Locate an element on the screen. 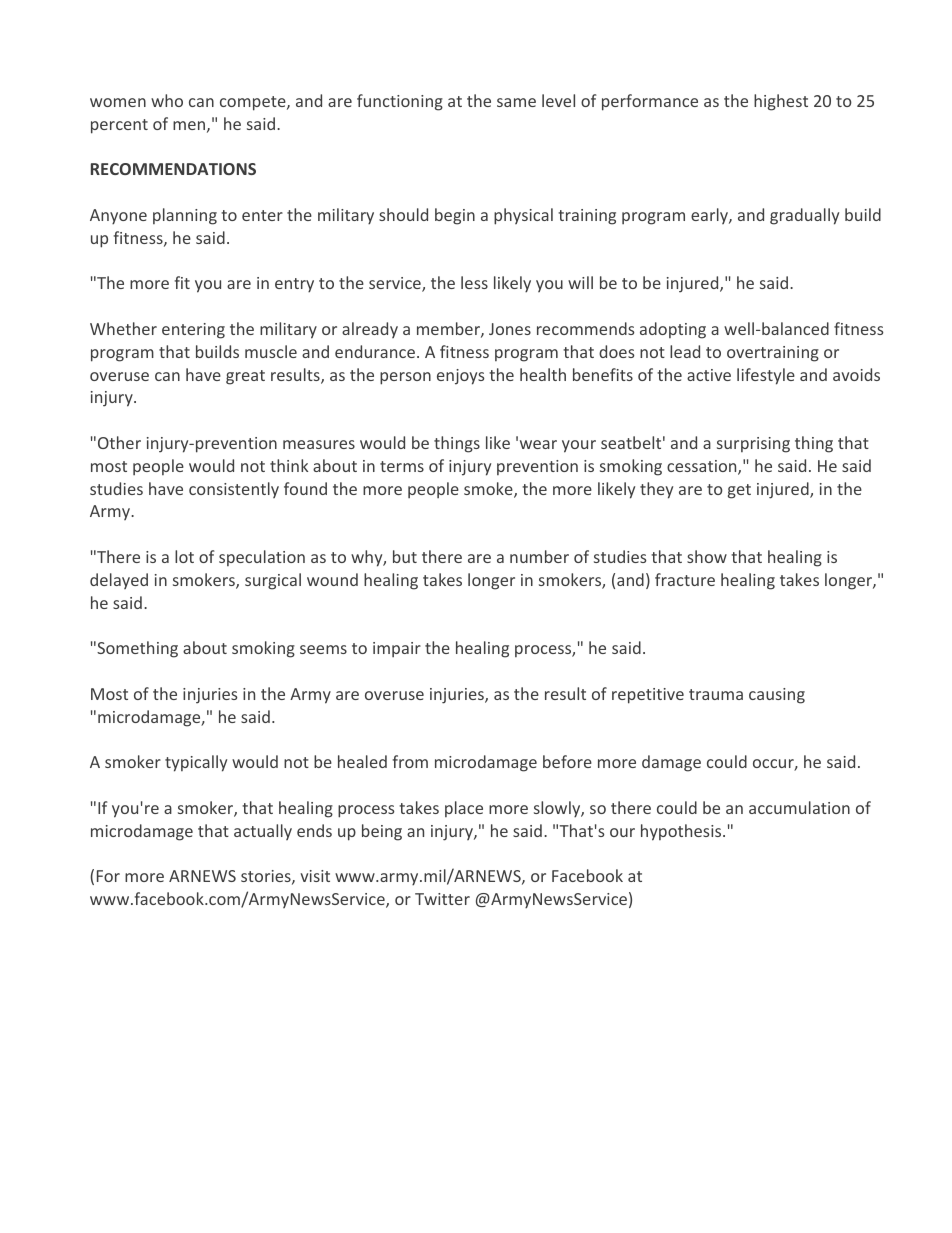  consistently is located at coordinates (234, 490).
